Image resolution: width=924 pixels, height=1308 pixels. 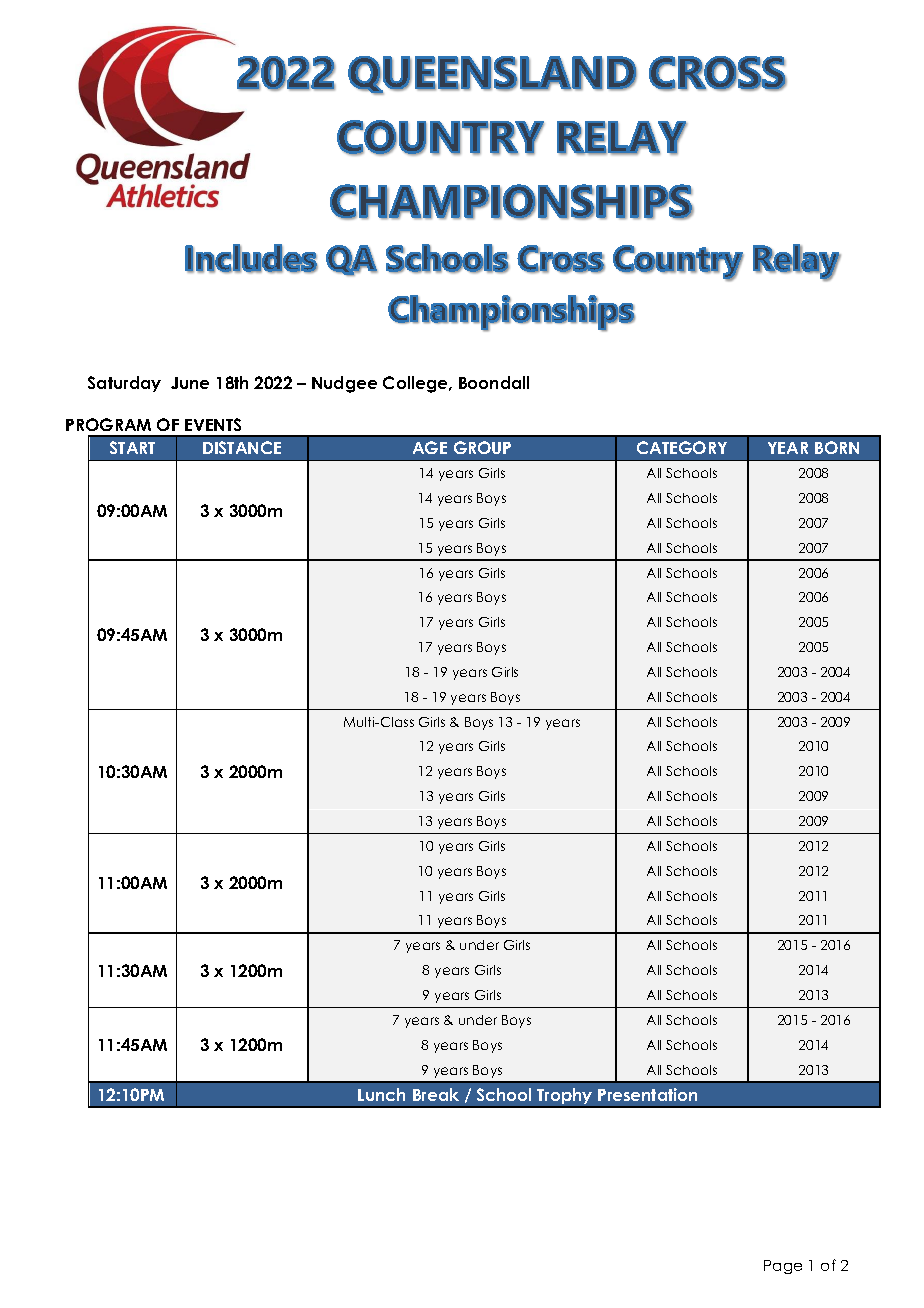 I want to click on Lunch, so click(x=381, y=1094).
